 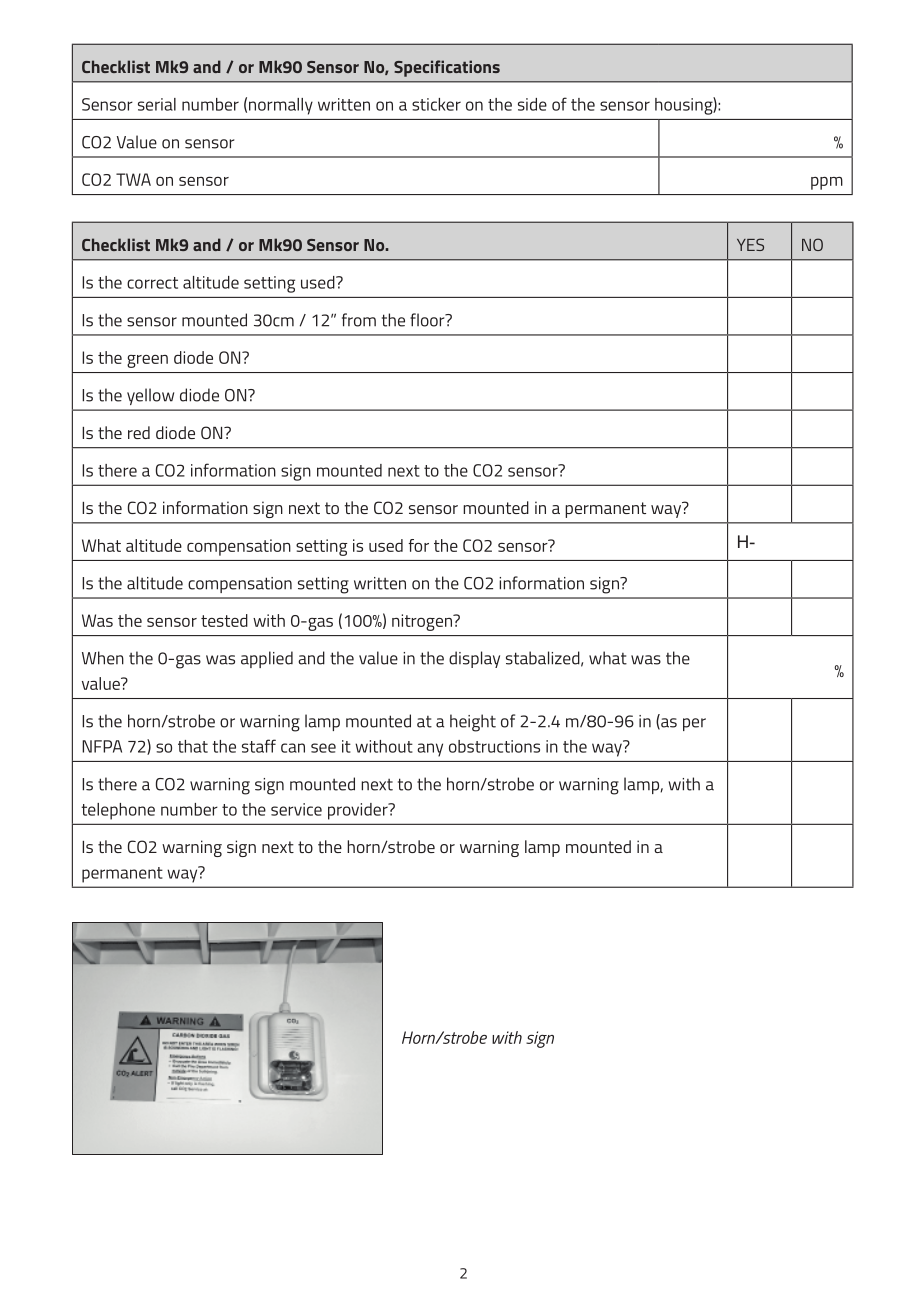 What do you see at coordinates (436, 104) in the screenshot?
I see `sticker` at bounding box center [436, 104].
